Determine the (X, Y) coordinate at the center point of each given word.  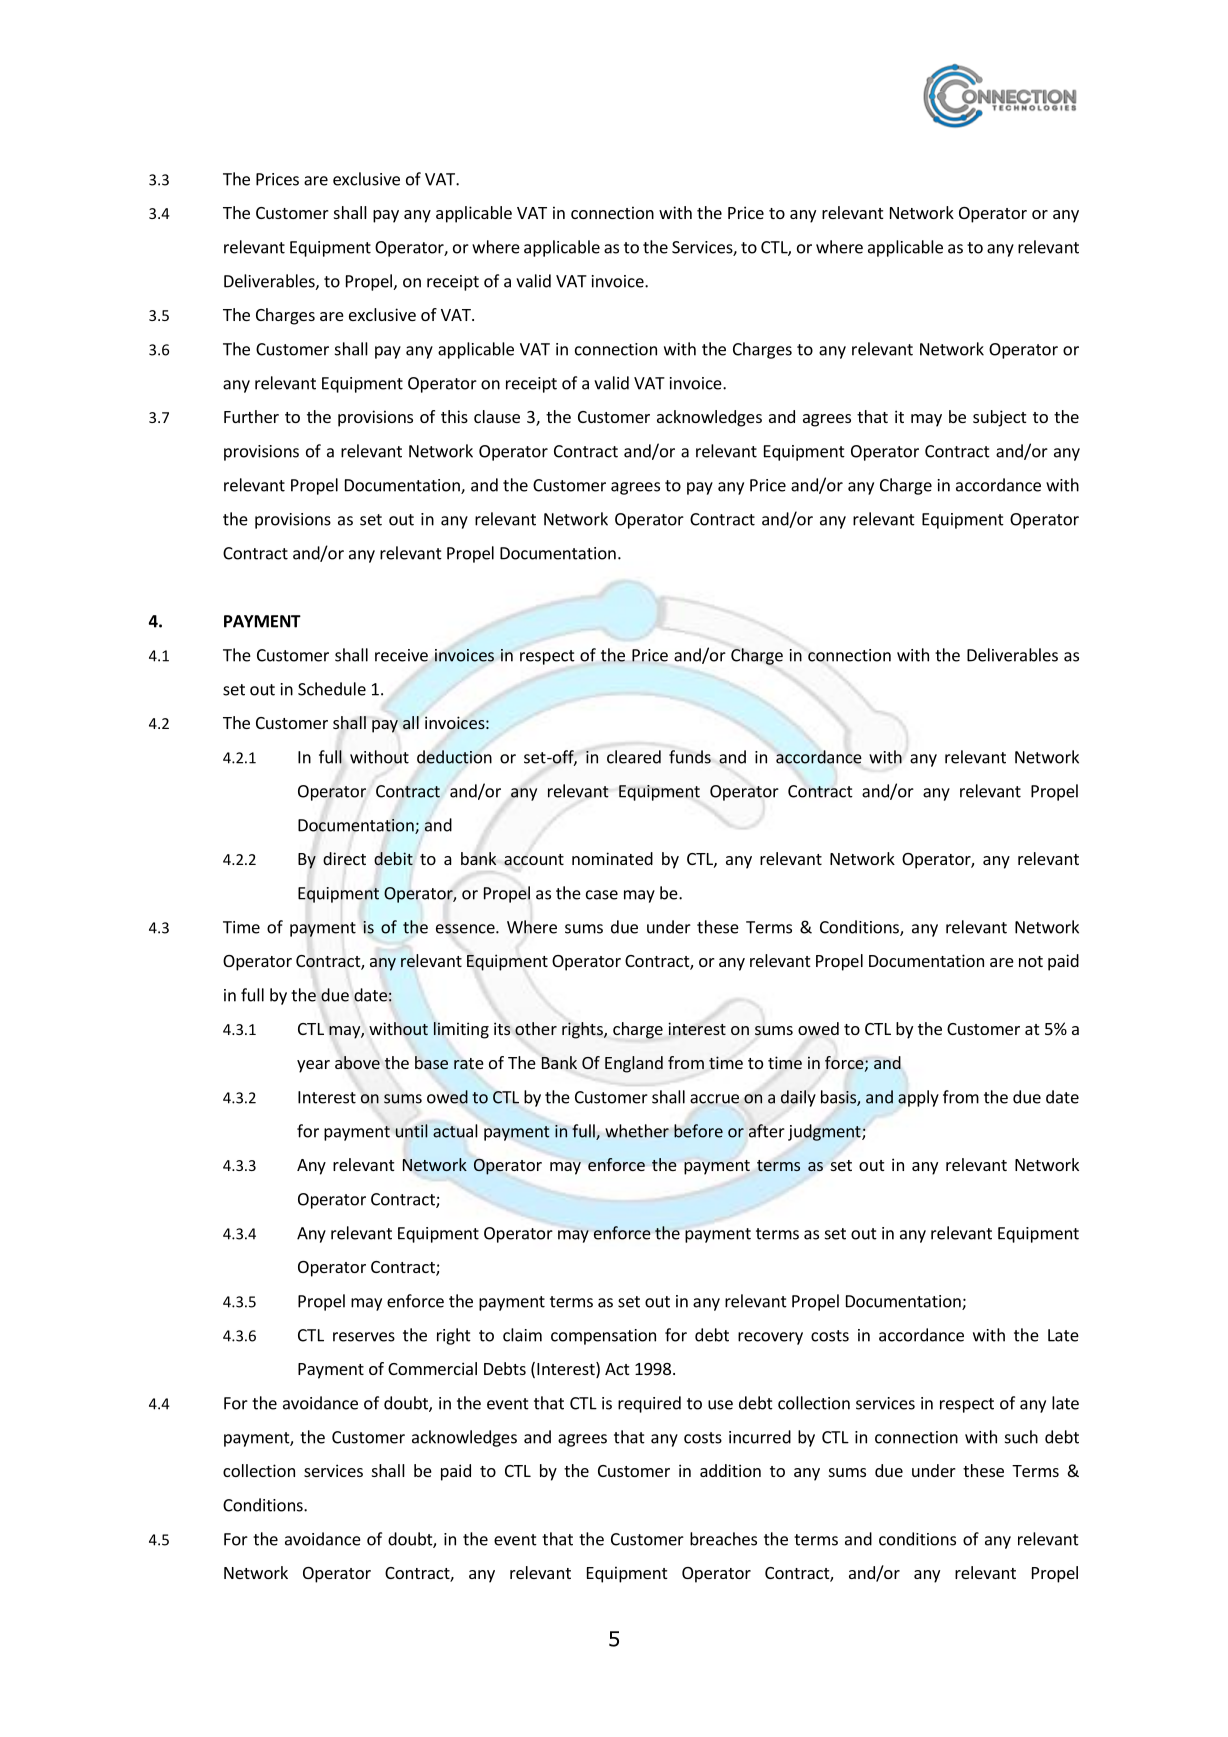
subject (999, 418)
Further (251, 416)
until (412, 1131)
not (1031, 961)
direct (344, 858)
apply (918, 1098)
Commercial (432, 1368)
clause (497, 416)
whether (637, 1131)
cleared (634, 757)
